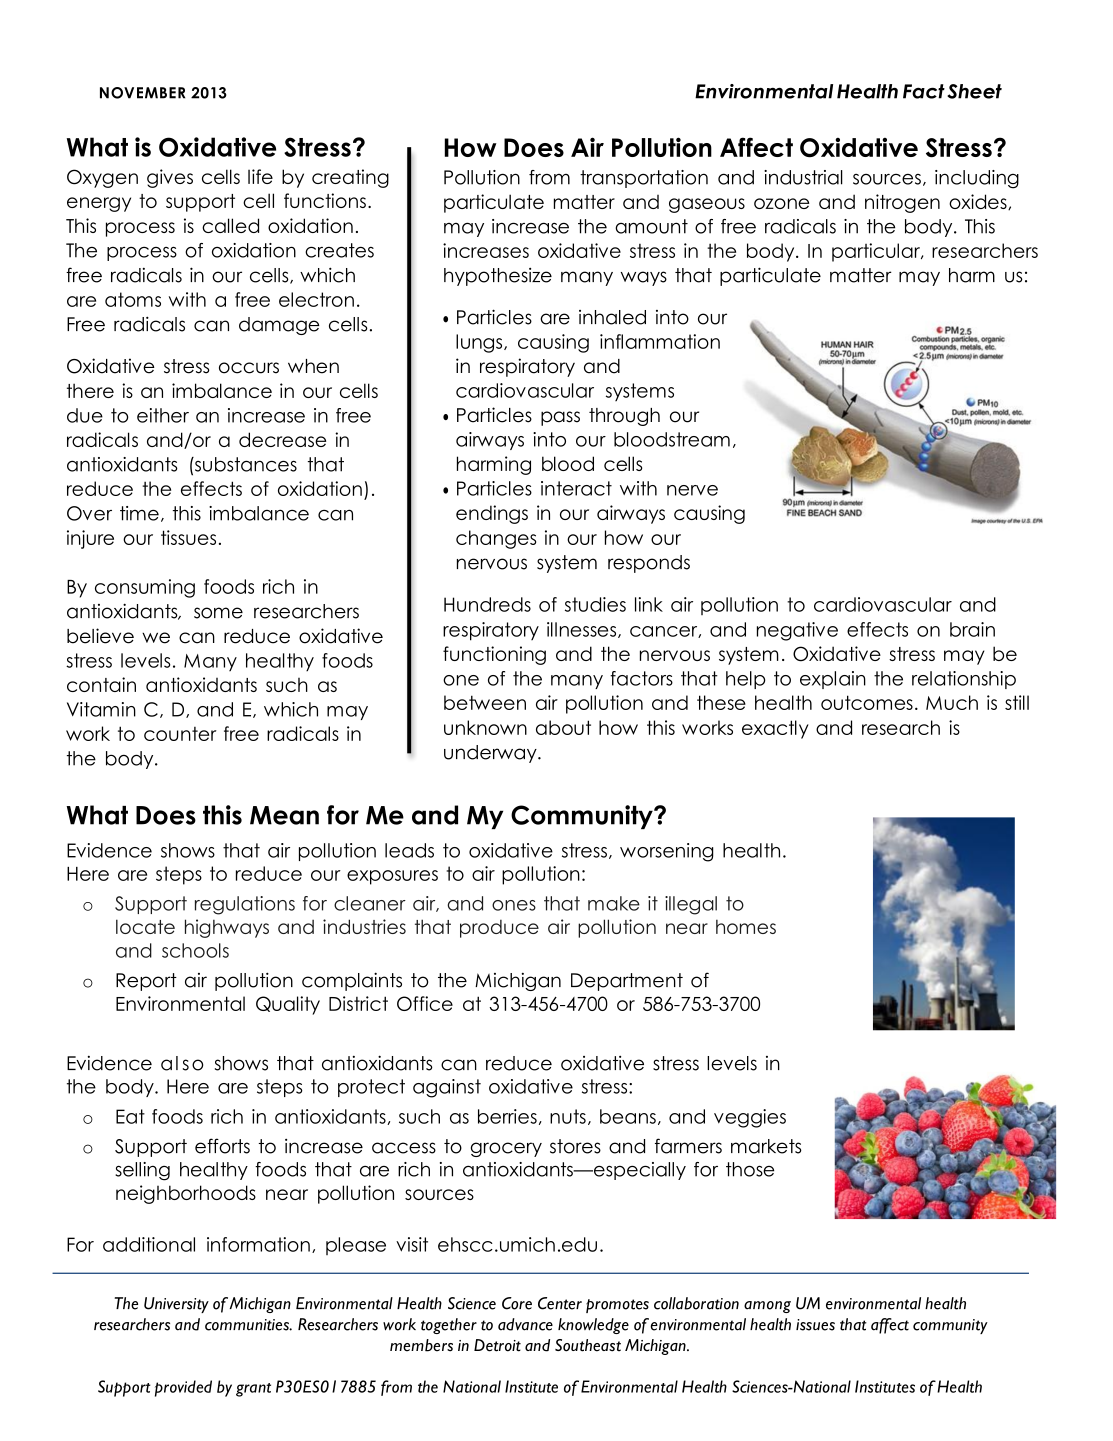 The width and height of the page is (1113, 1441). I want to click on among, so click(767, 1307).
